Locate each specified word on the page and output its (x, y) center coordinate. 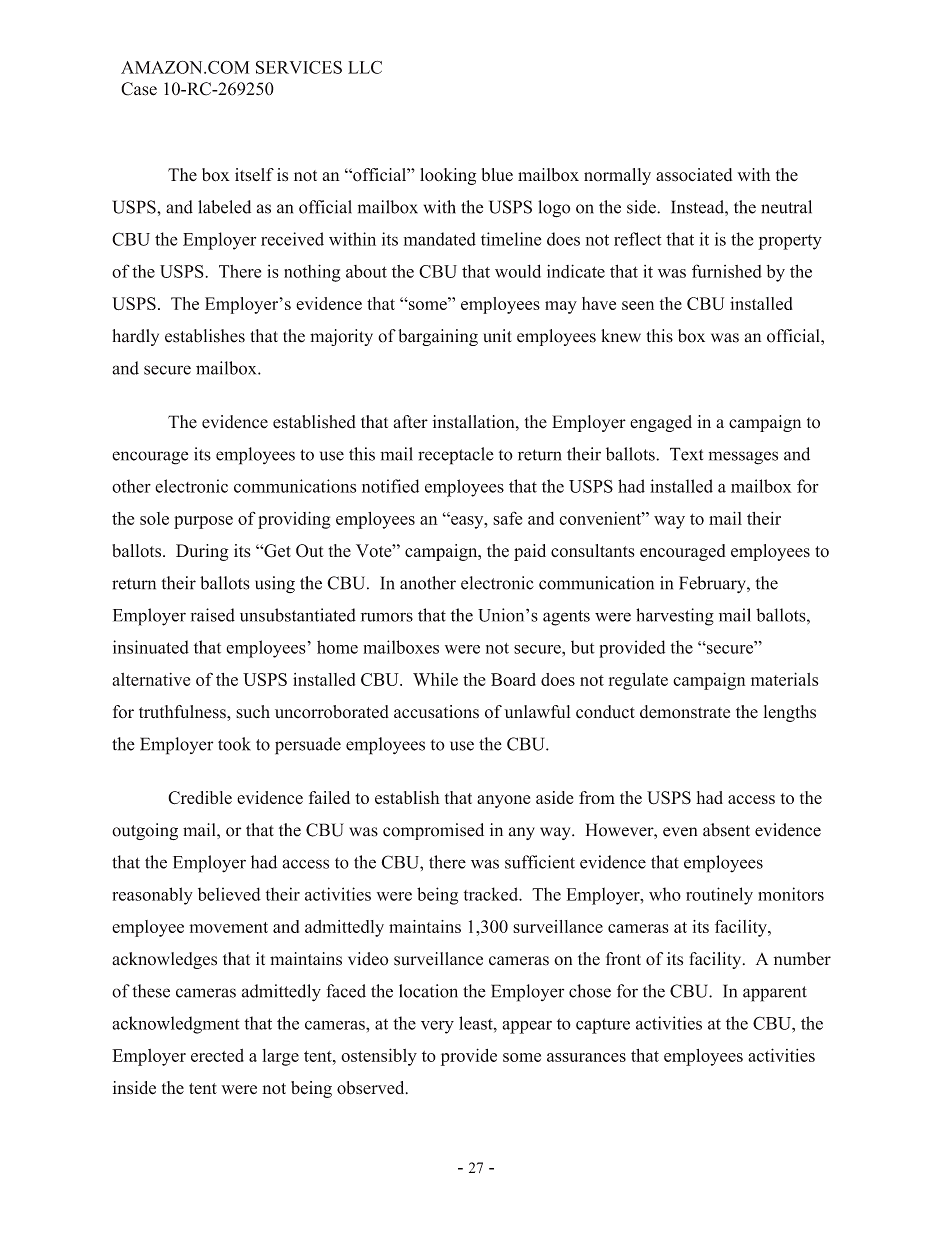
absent (726, 830)
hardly (135, 337)
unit (497, 336)
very (437, 1027)
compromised (433, 831)
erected (217, 1055)
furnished (727, 271)
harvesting (675, 617)
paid (530, 552)
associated (694, 175)
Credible (200, 798)
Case (139, 89)
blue (497, 175)
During (202, 552)
